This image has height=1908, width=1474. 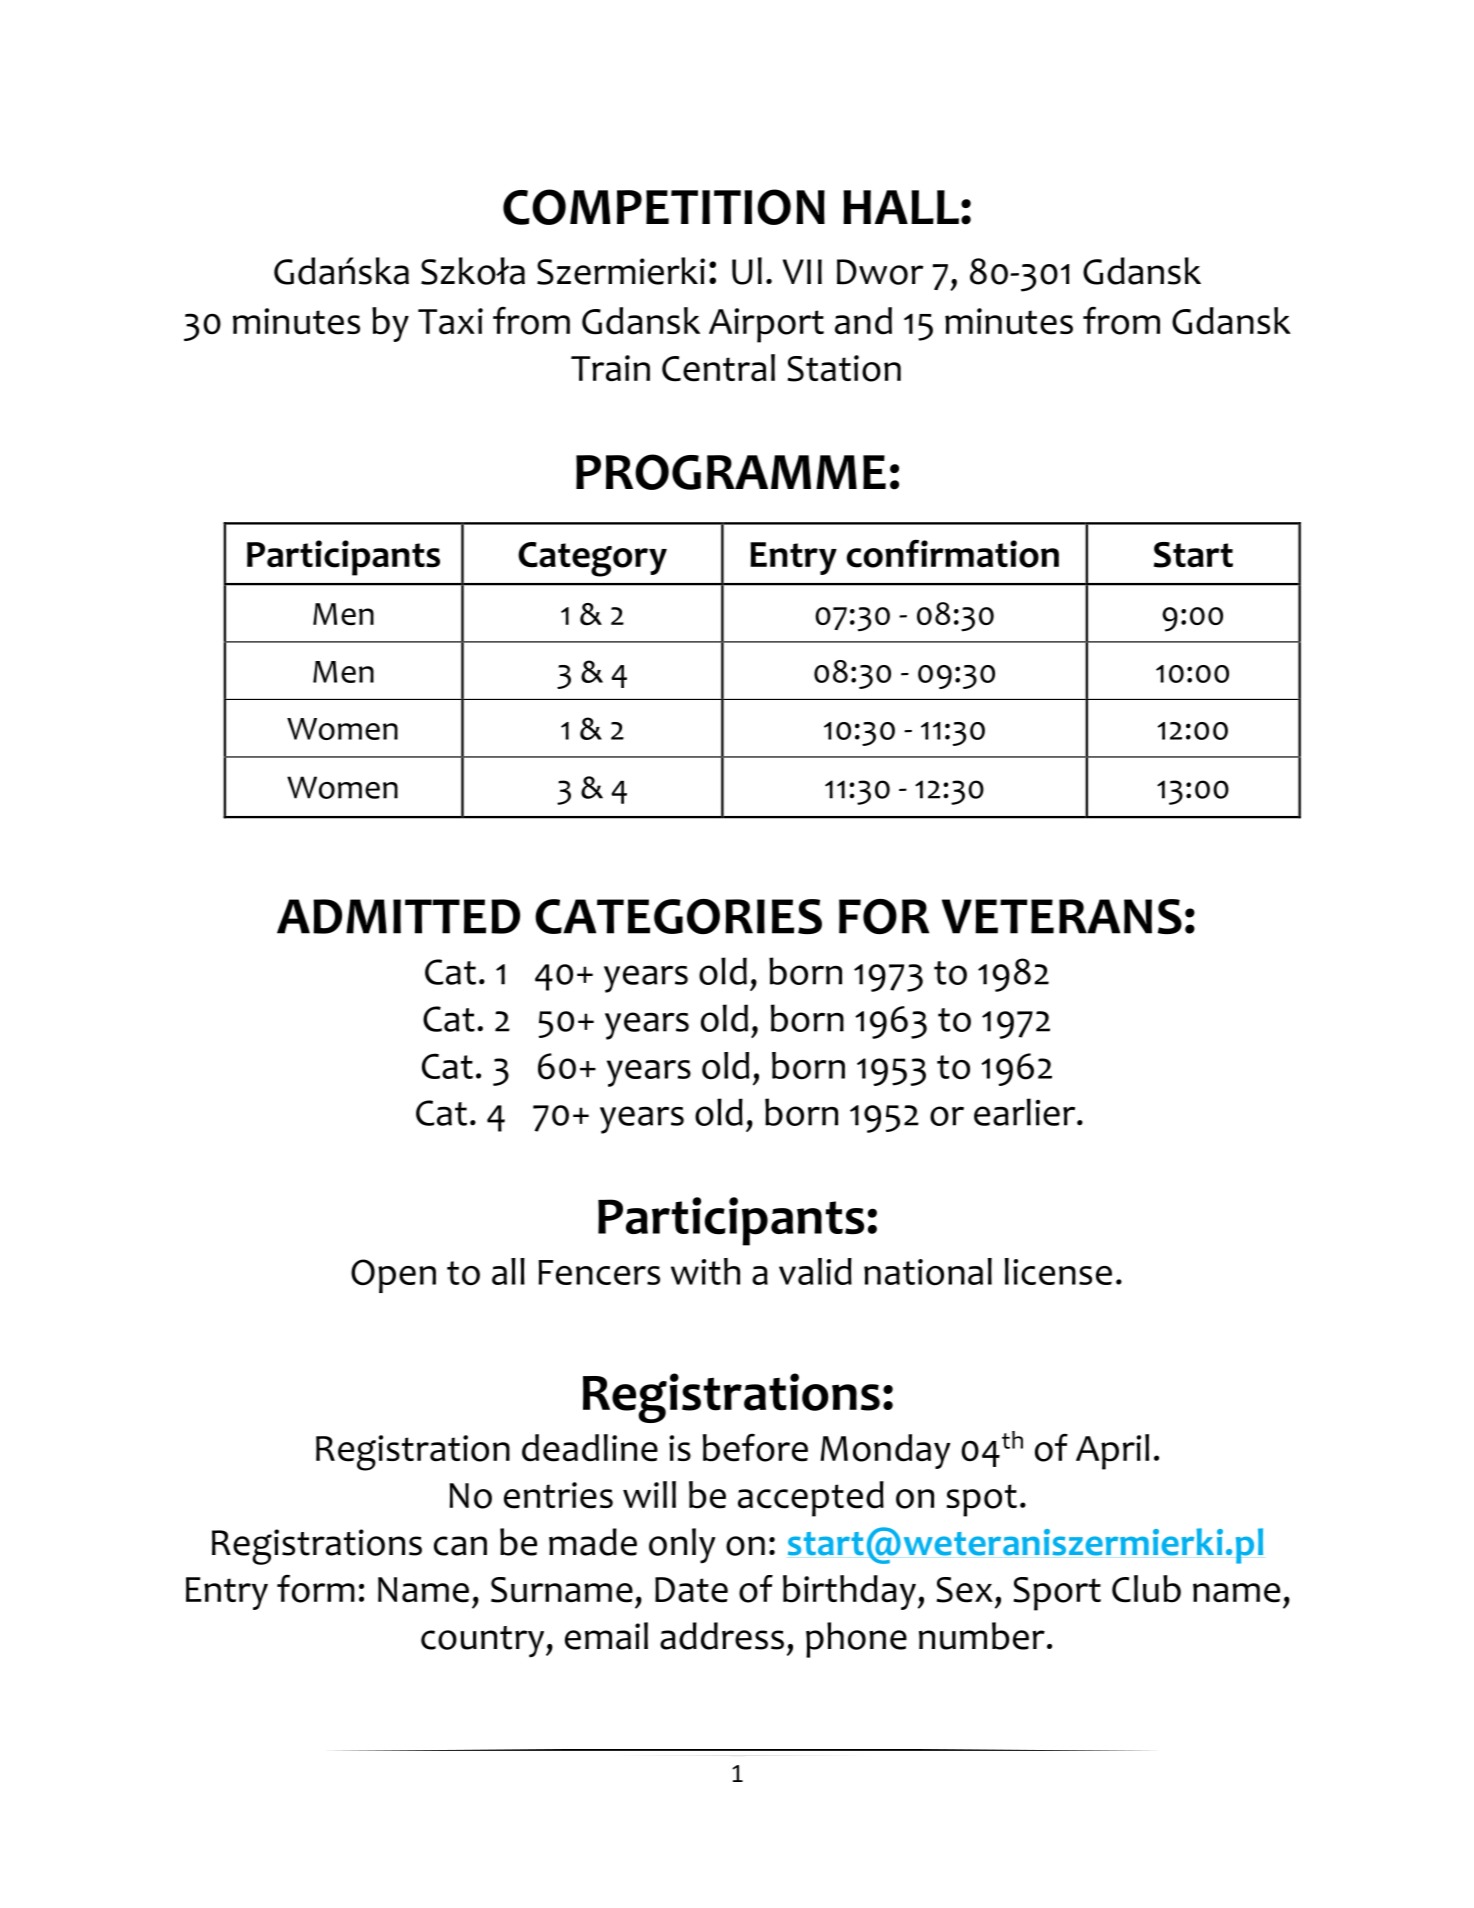 What do you see at coordinates (678, 916) in the image?
I see `CATEGORIES` at bounding box center [678, 916].
